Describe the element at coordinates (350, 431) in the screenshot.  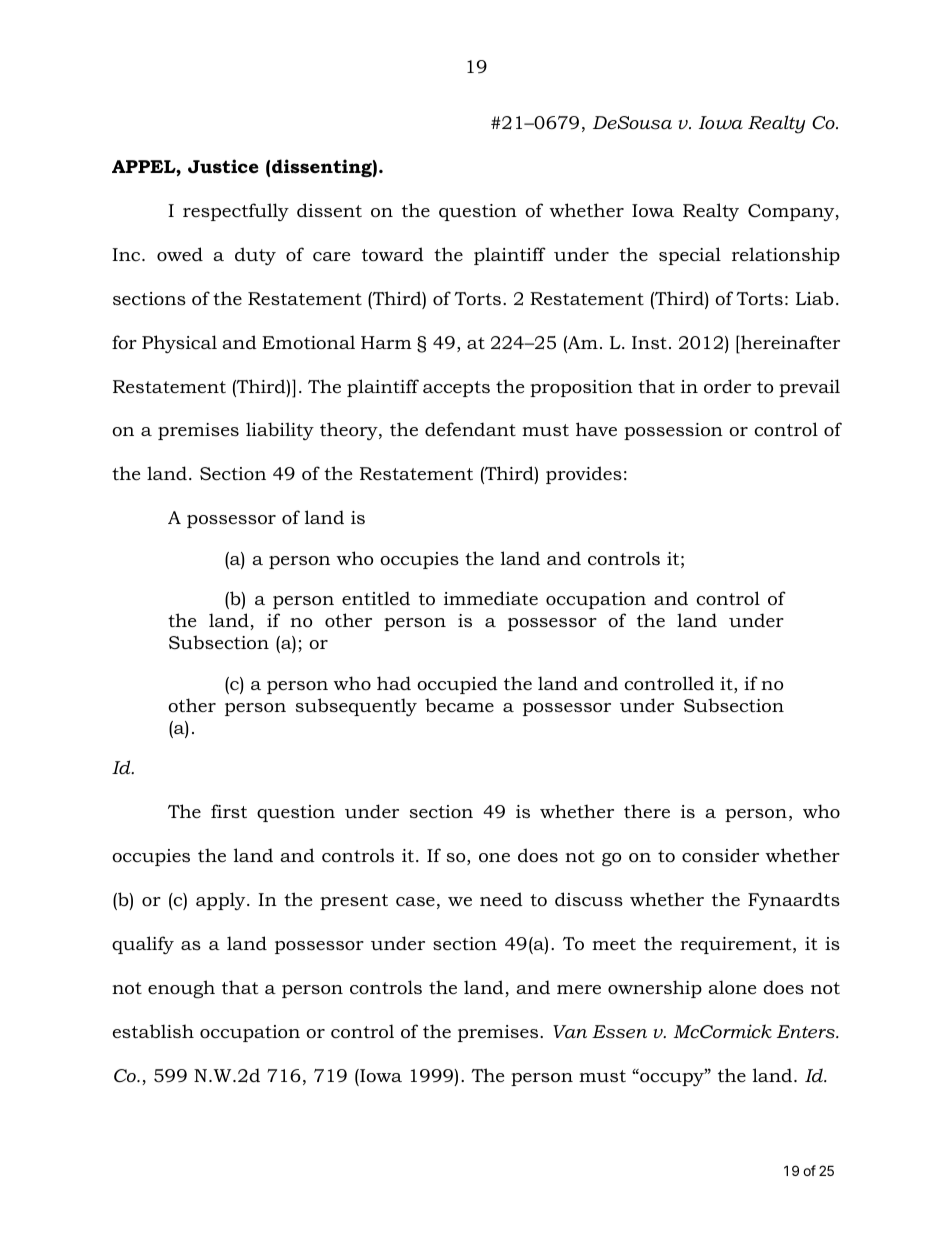
I see `theory` at that location.
